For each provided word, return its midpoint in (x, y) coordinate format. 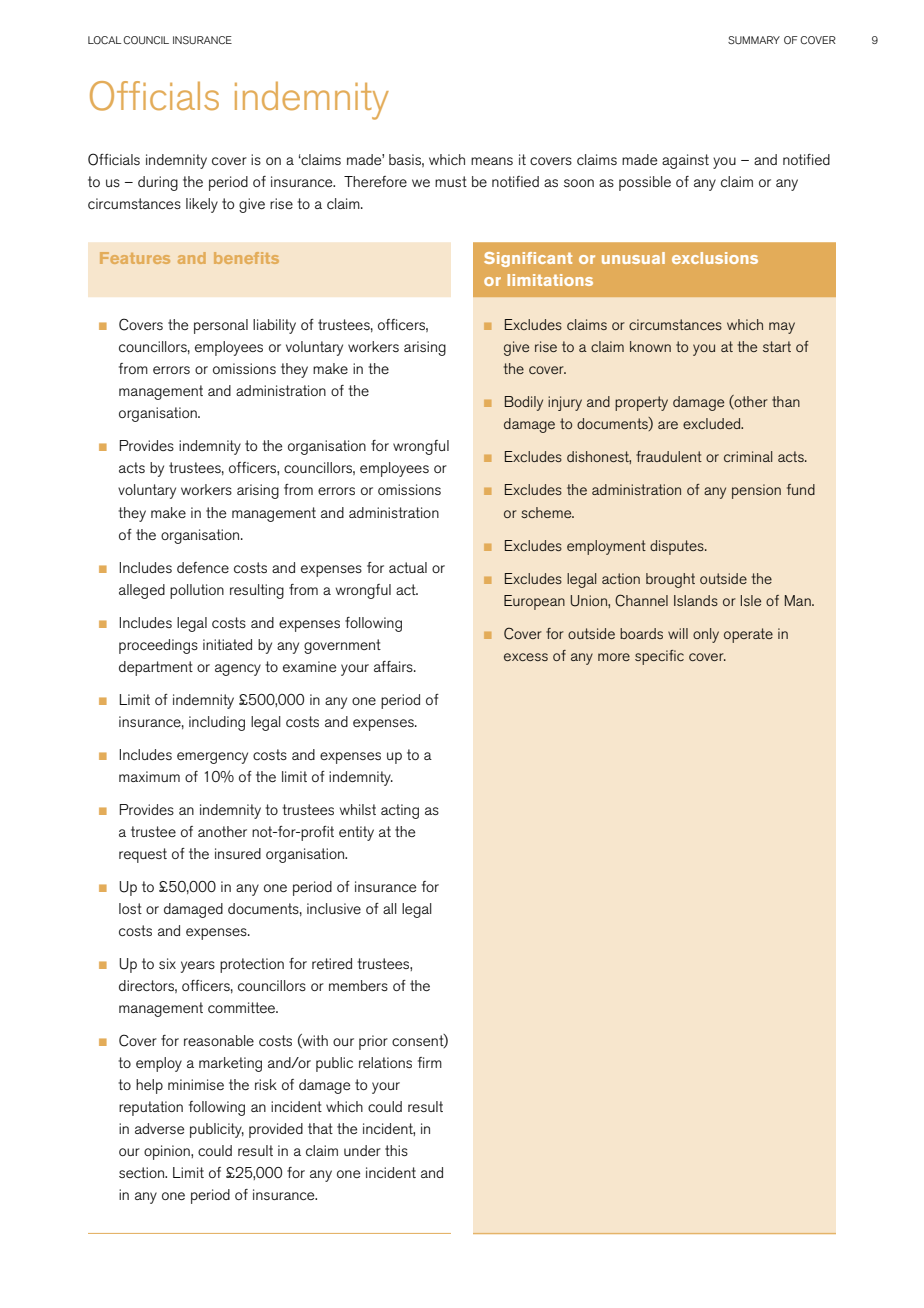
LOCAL (105, 40)
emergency (212, 758)
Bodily (524, 403)
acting (400, 811)
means (492, 161)
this (396, 1150)
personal (221, 326)
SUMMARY (754, 40)
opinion (168, 1152)
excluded (713, 423)
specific (659, 657)
